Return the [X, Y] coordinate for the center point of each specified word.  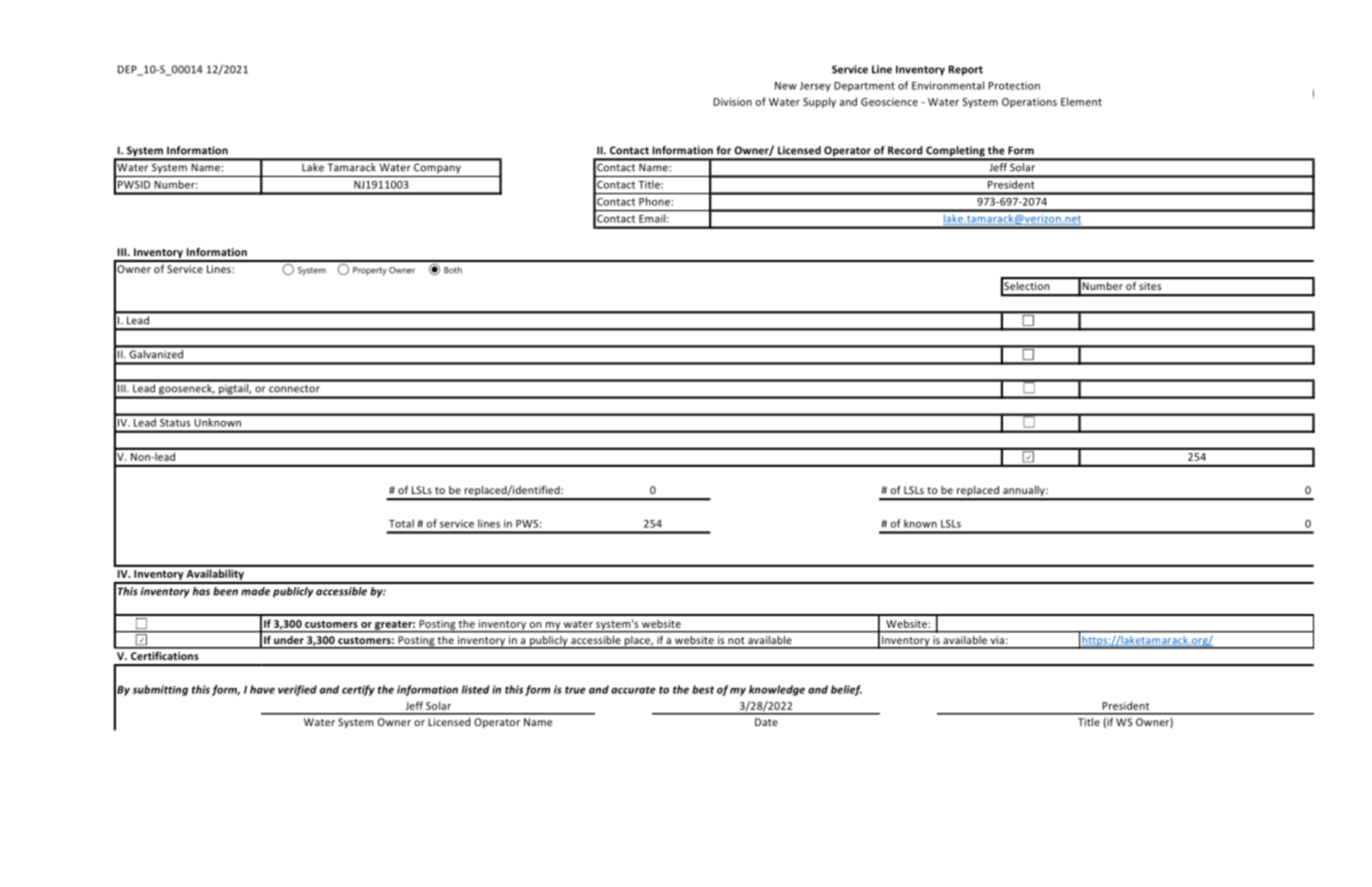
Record [905, 150]
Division [732, 102]
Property [370, 271]
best [703, 689]
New [786, 86]
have [262, 689]
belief [846, 690]
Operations [1029, 103]
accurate [633, 690]
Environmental [948, 85]
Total [401, 523]
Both [453, 270]
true [575, 690]
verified [297, 690]
